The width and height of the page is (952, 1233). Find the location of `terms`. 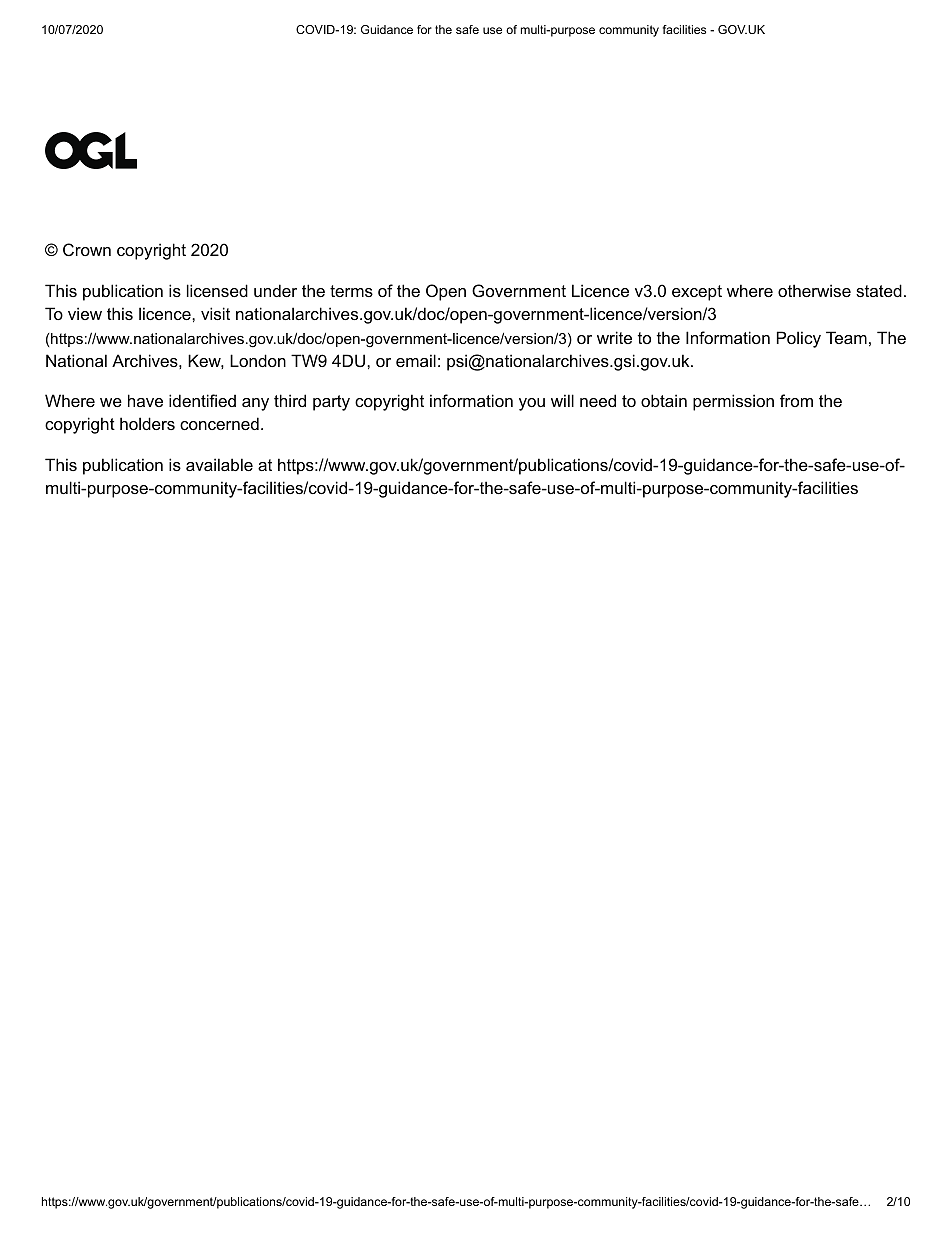

terms is located at coordinates (351, 291).
